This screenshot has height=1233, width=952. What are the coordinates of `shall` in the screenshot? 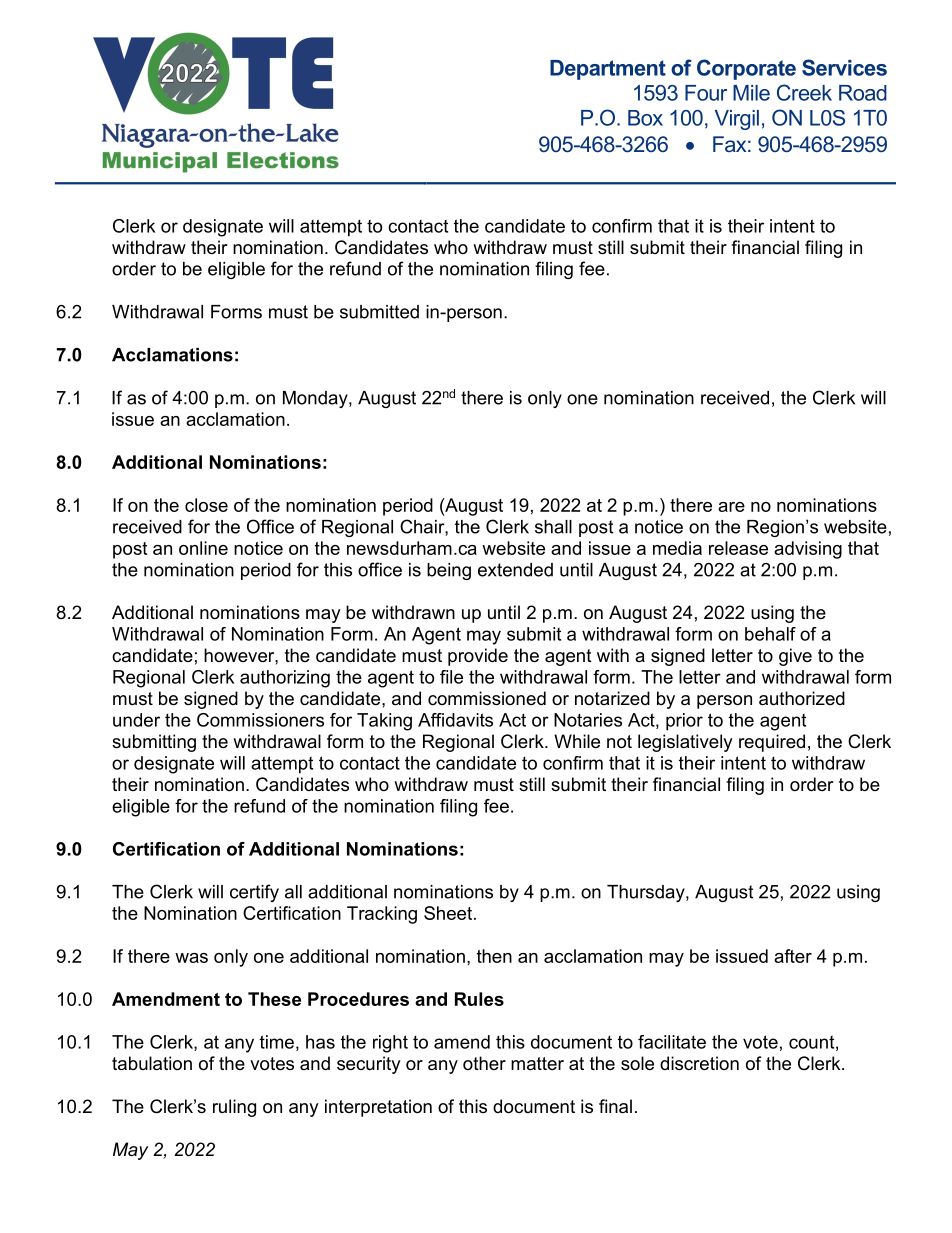 It's located at (553, 527).
